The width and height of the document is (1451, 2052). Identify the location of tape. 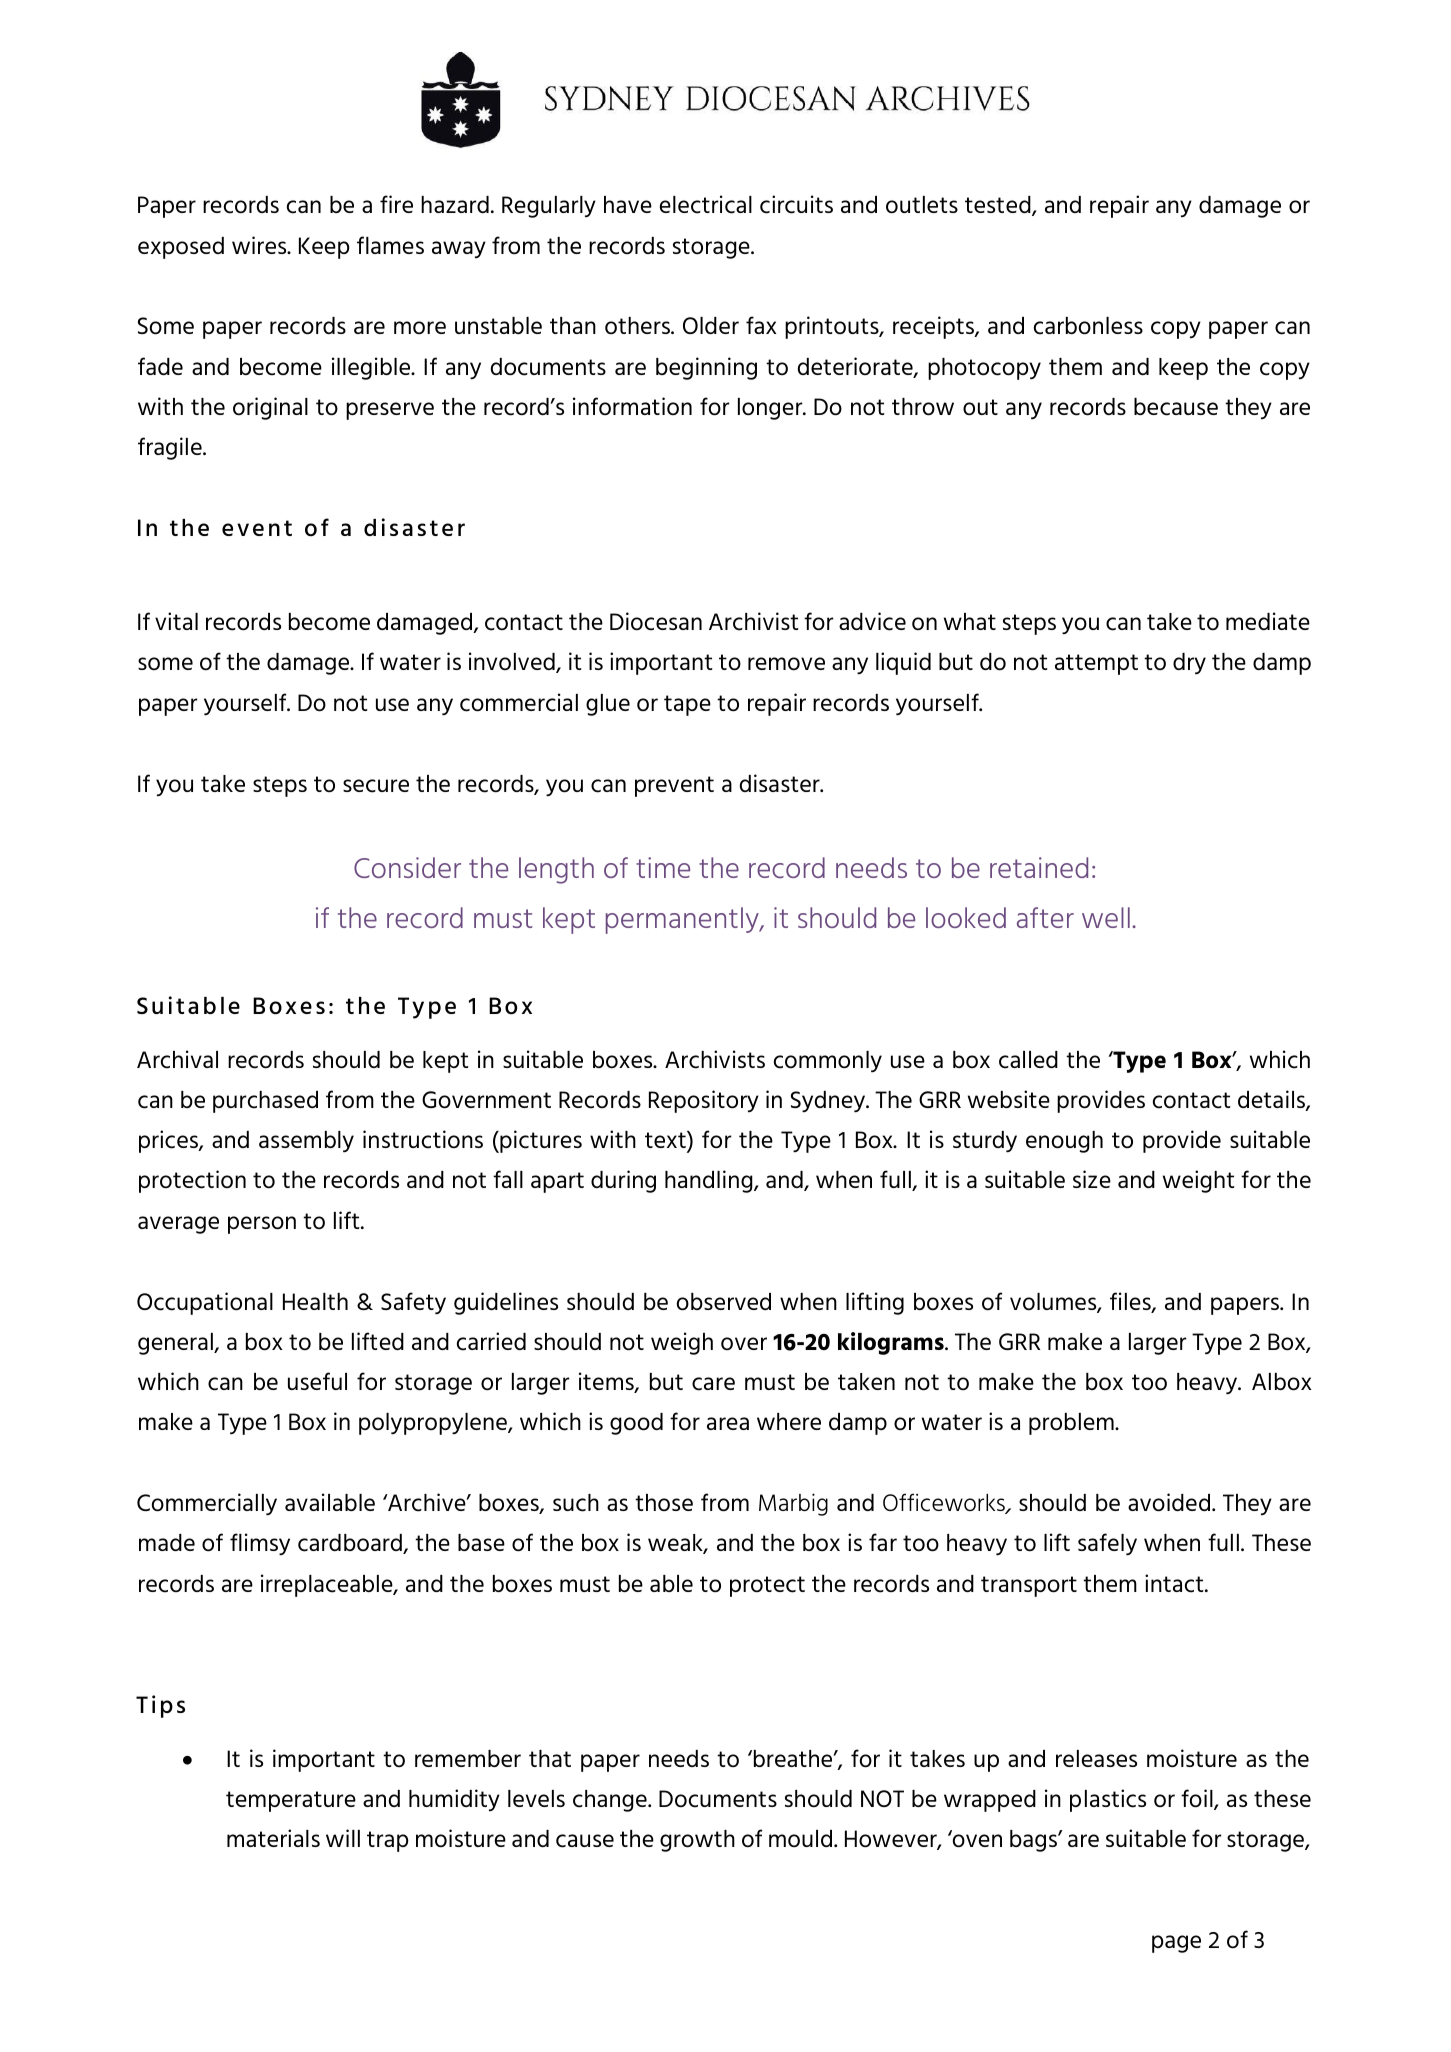
(687, 705).
